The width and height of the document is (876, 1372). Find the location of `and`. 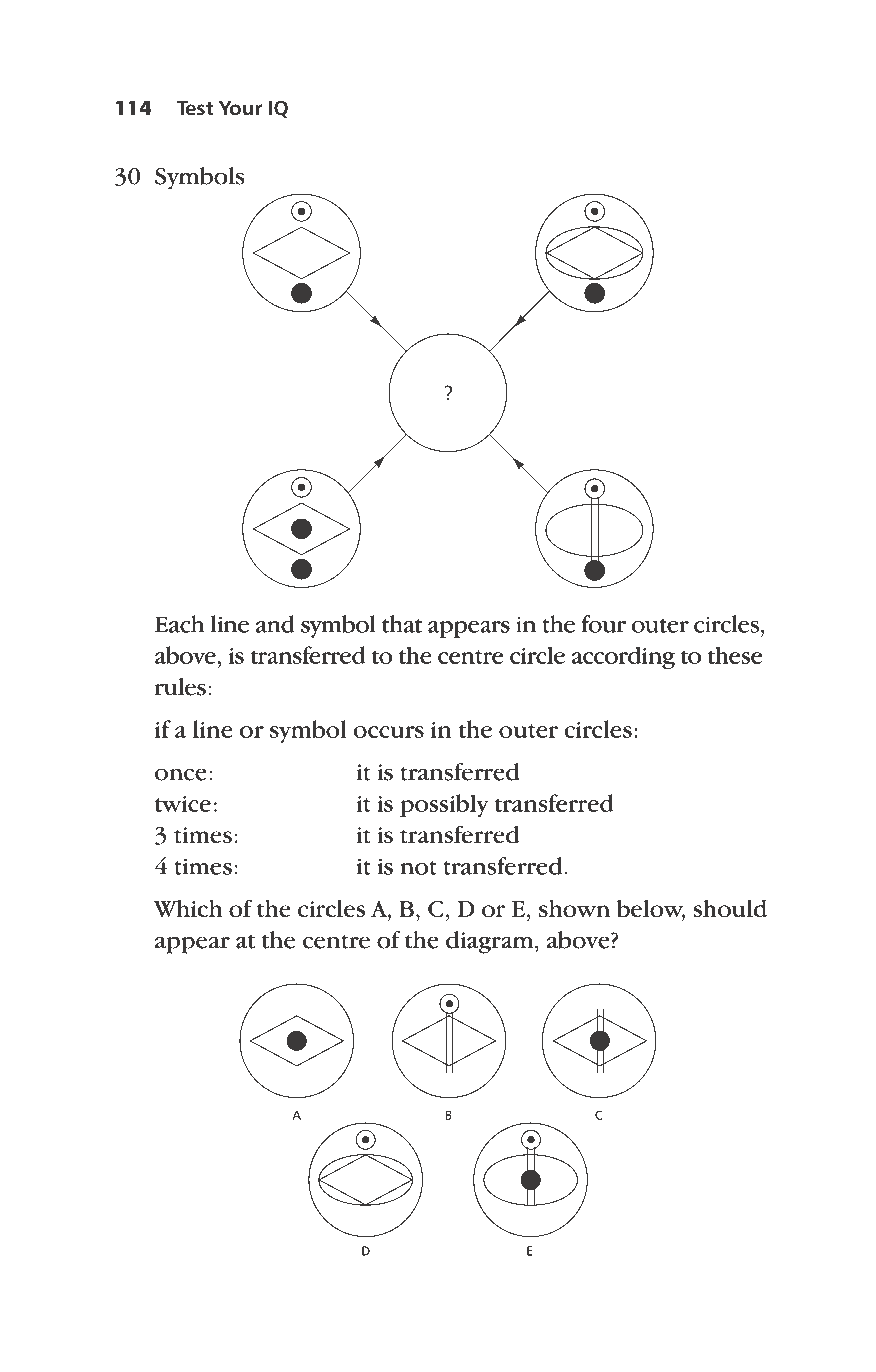

and is located at coordinates (275, 624).
